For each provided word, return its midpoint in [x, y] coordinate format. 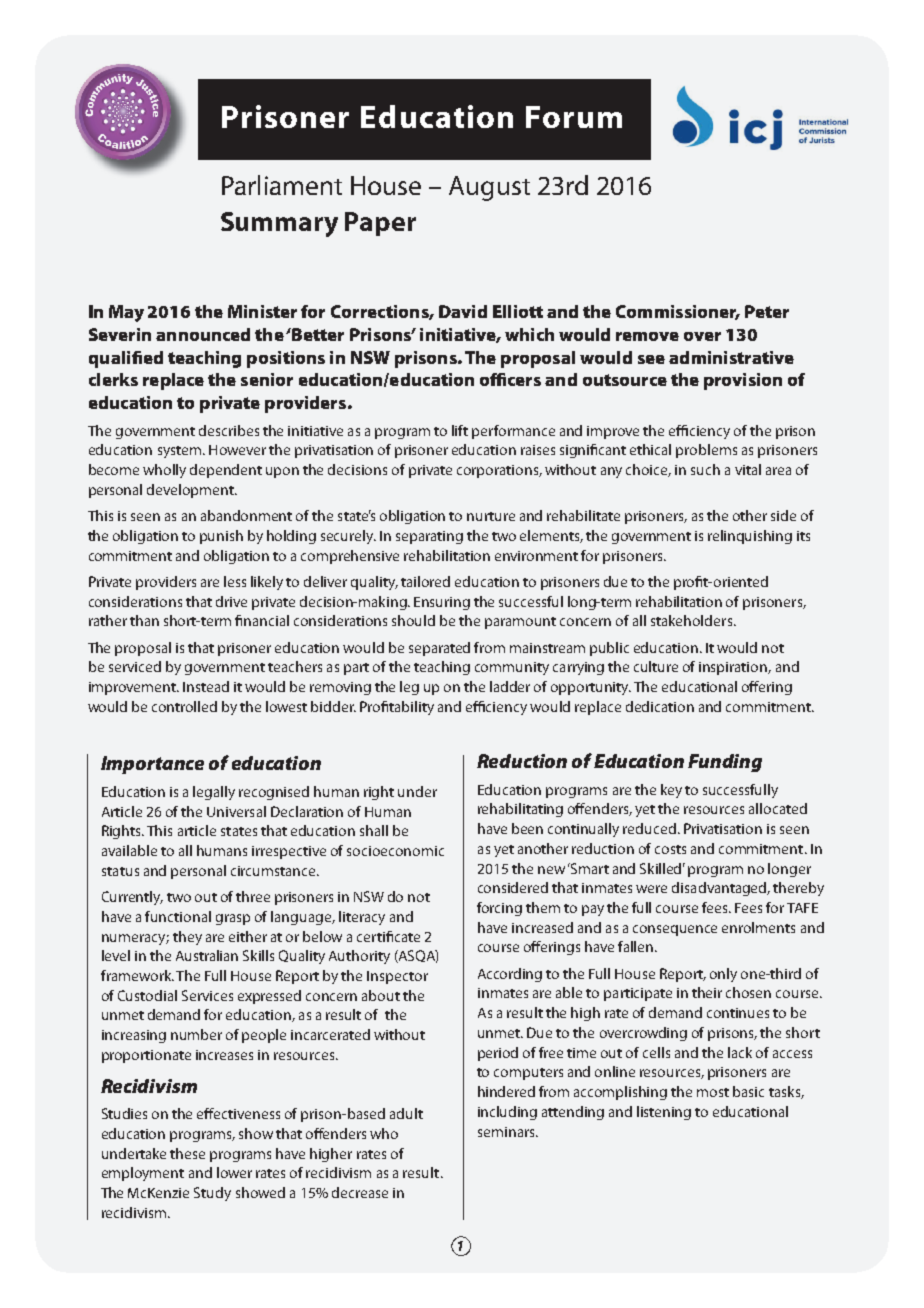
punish [221, 537]
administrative [731, 357]
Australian [207, 955]
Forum [574, 117]
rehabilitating [520, 810]
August [489, 188]
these [187, 1153]
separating [429, 537]
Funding [725, 763]
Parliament [282, 185]
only [723, 975]
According [510, 975]
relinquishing [750, 537]
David [463, 311]
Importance [152, 765]
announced [203, 334]
